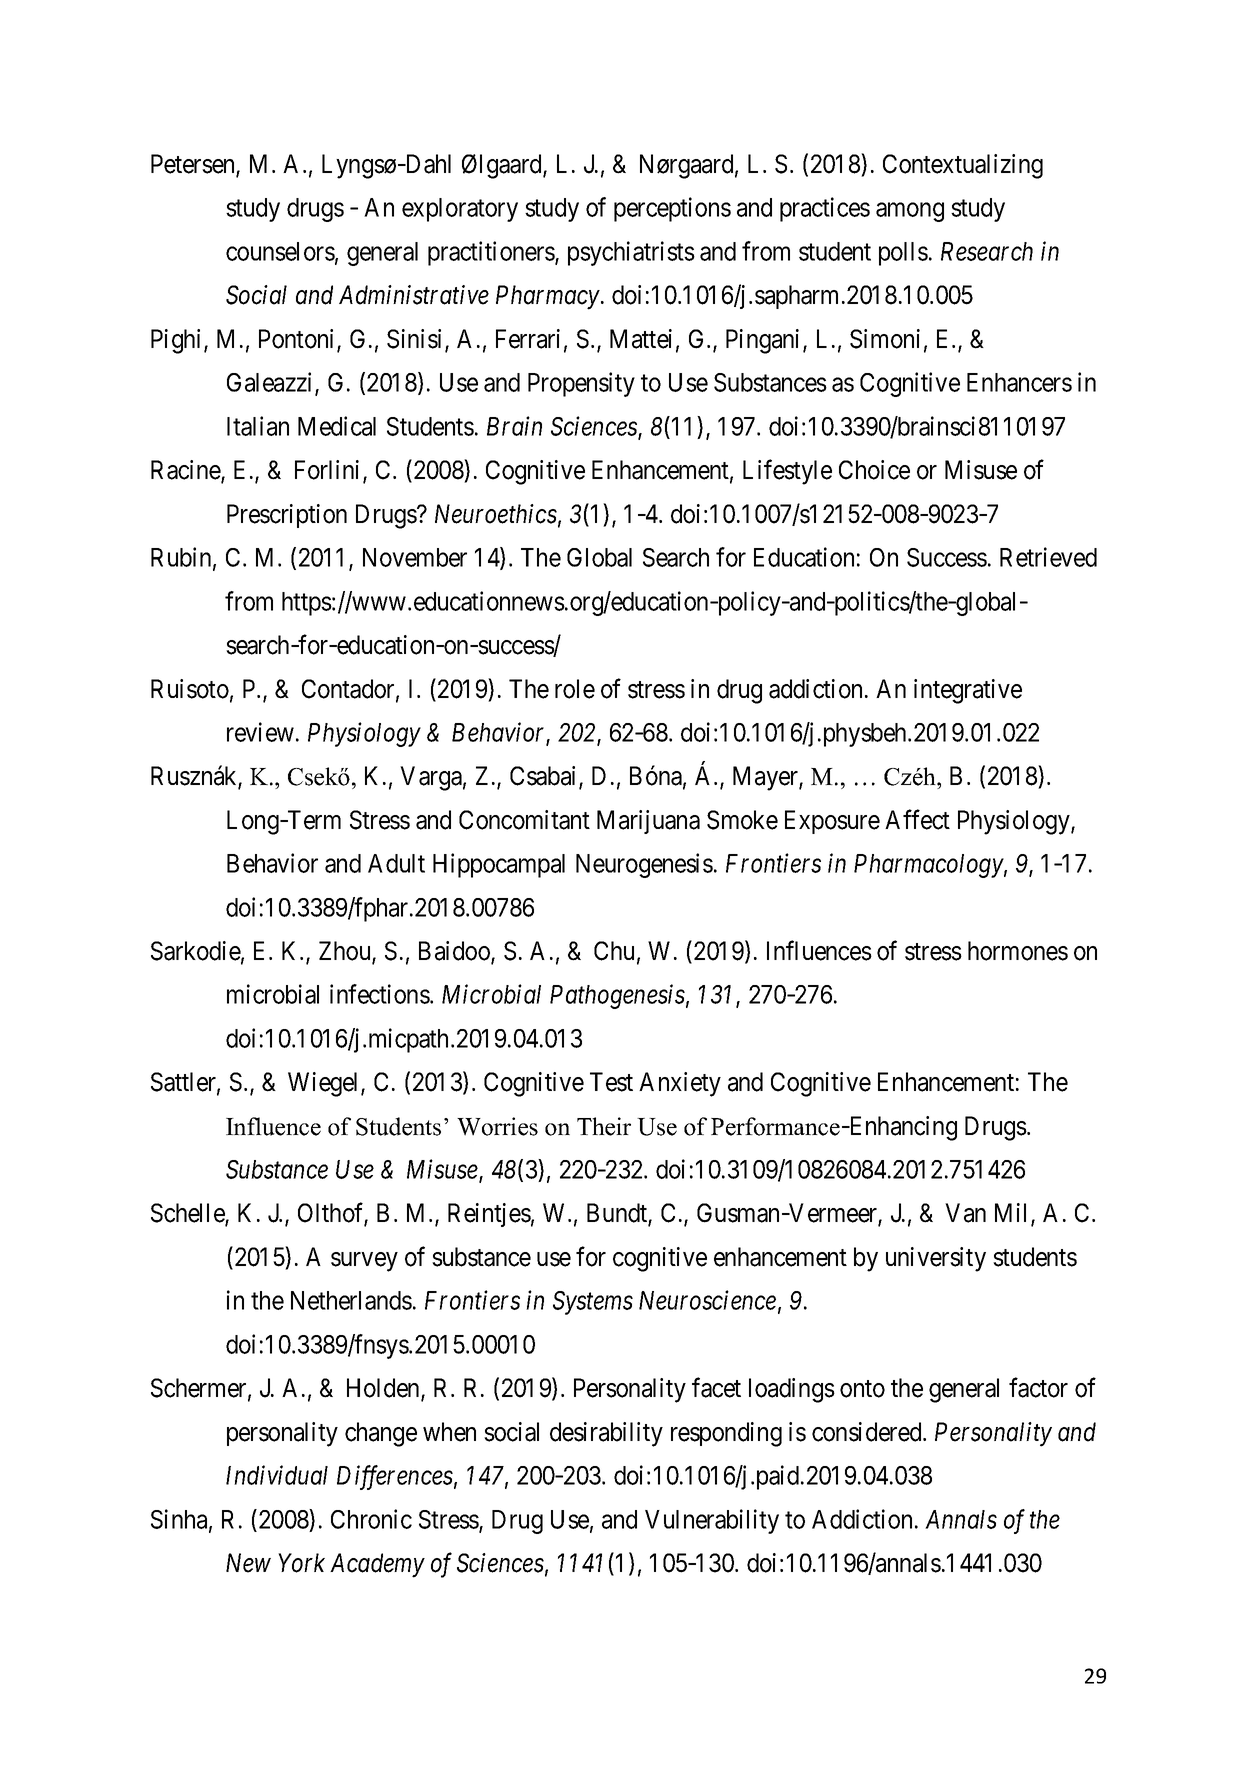  What do you see at coordinates (593, 1303) in the screenshot?
I see `Systems` at bounding box center [593, 1303].
